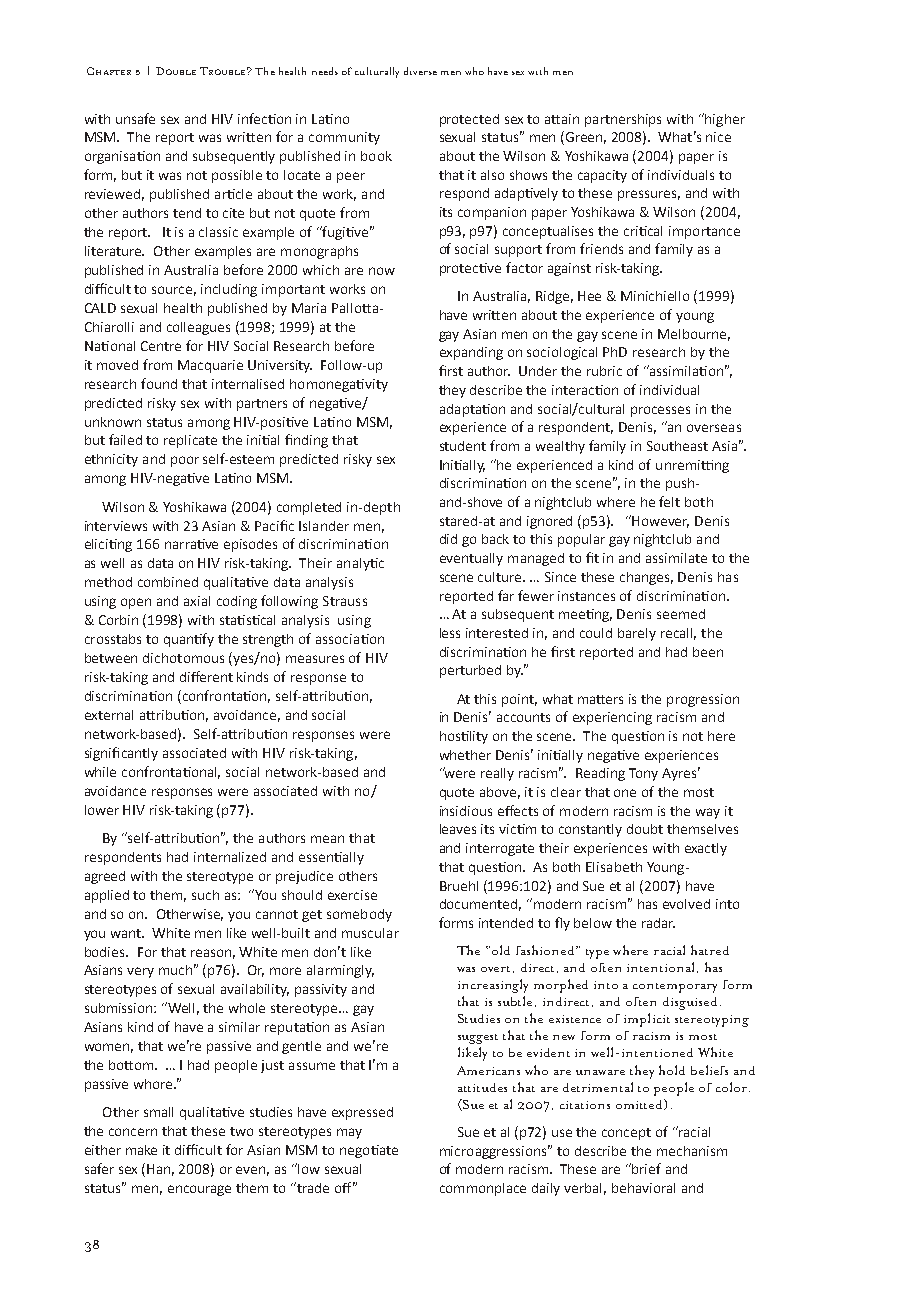  I want to click on leaves, so click(458, 829).
